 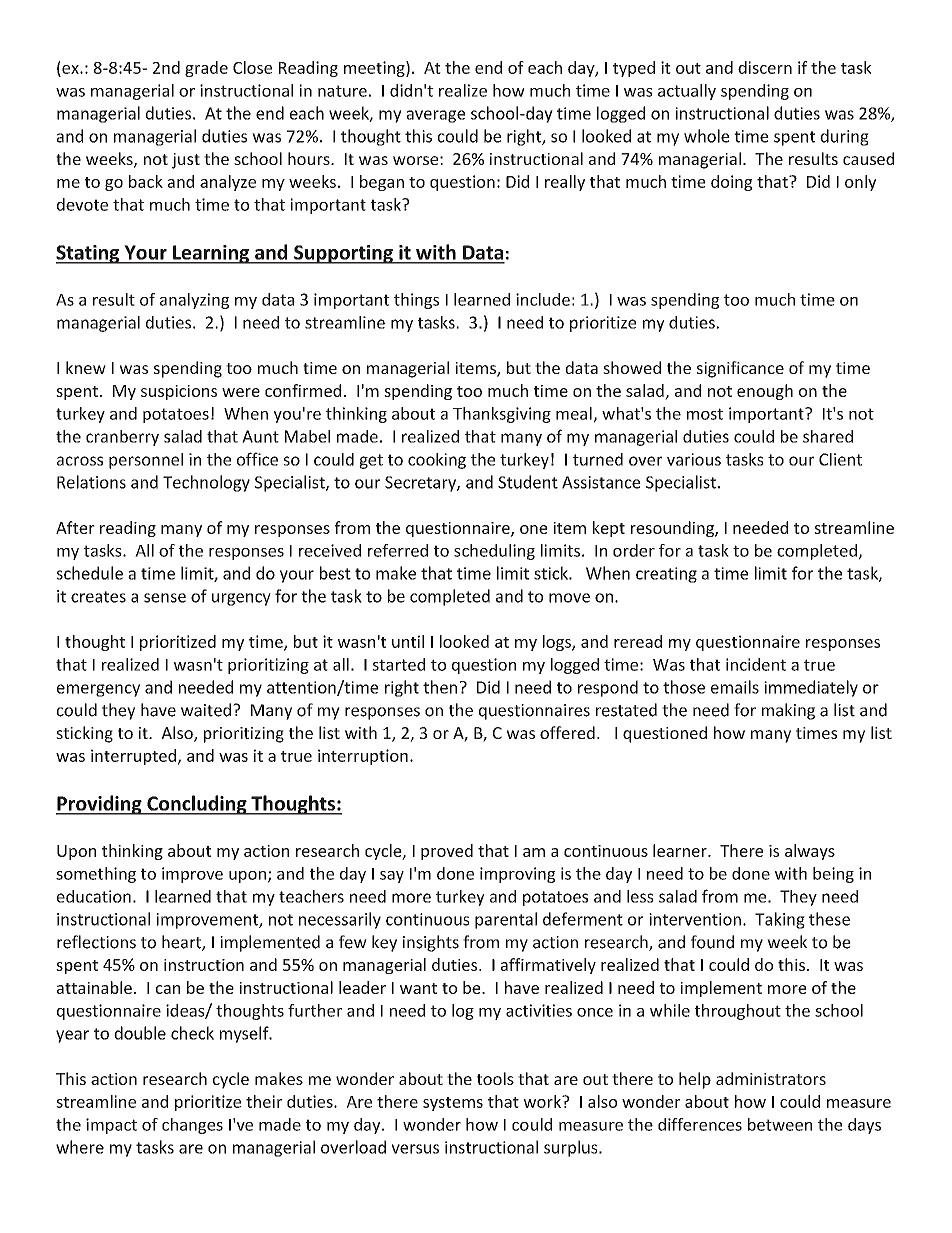 I want to click on changes, so click(x=192, y=1126).
